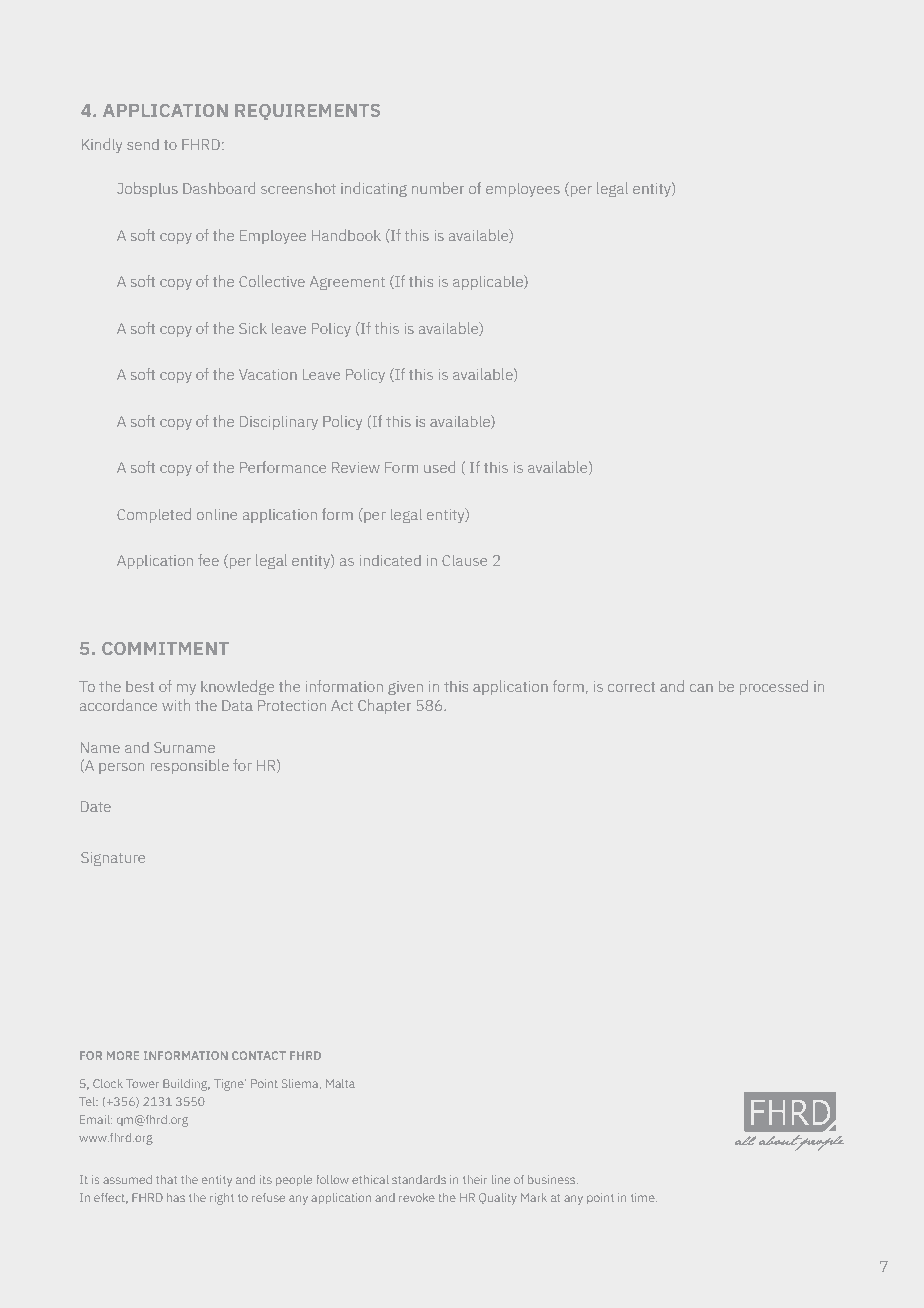  I want to click on Malta, so click(340, 1083).
